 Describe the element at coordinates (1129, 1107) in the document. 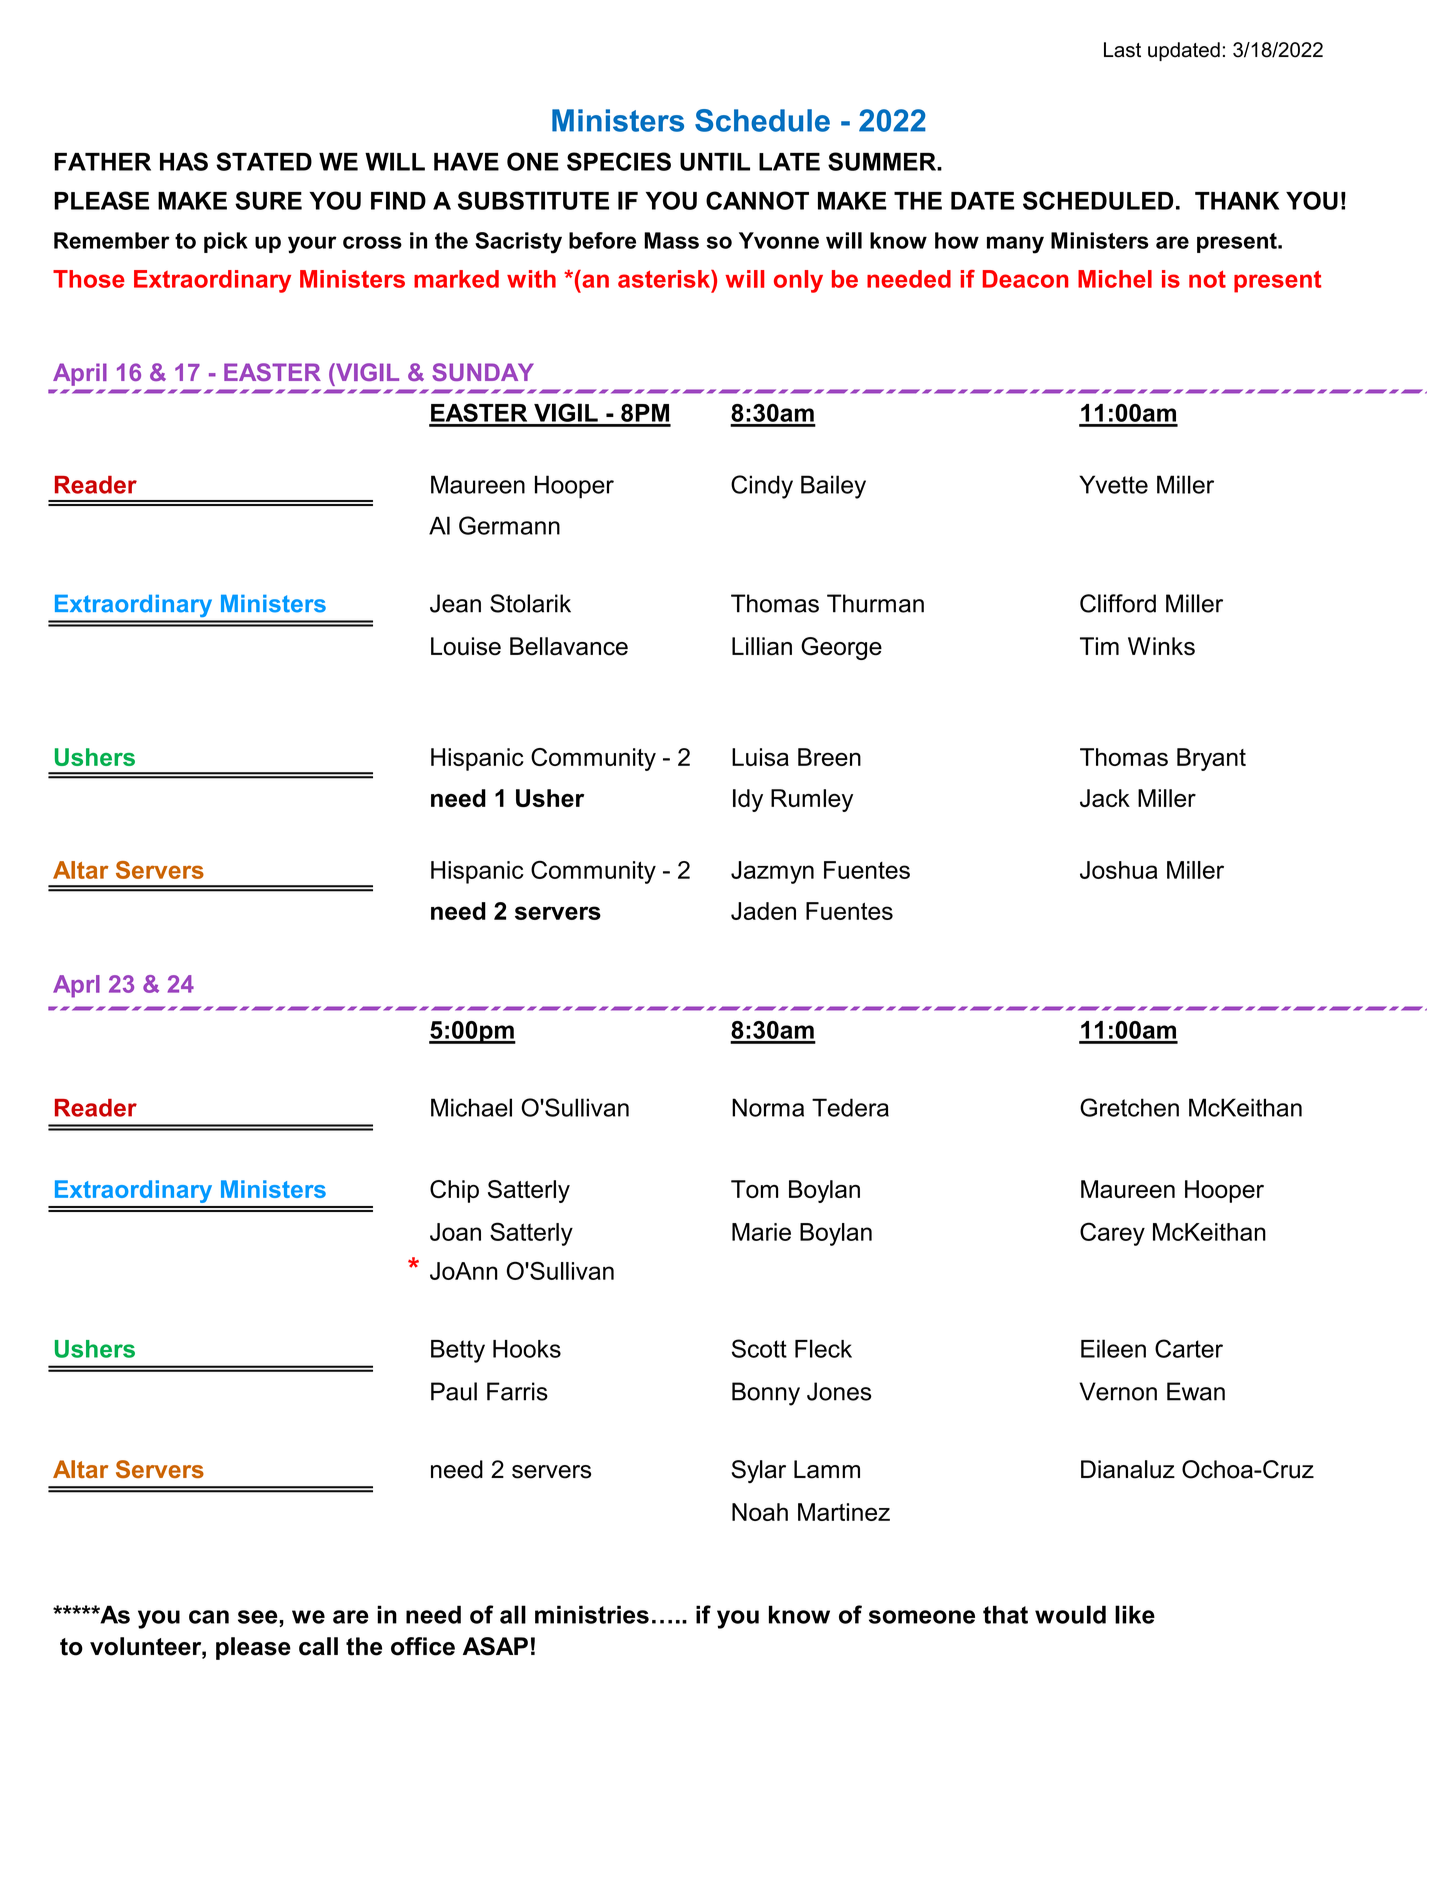

I see `Gretchen` at that location.
